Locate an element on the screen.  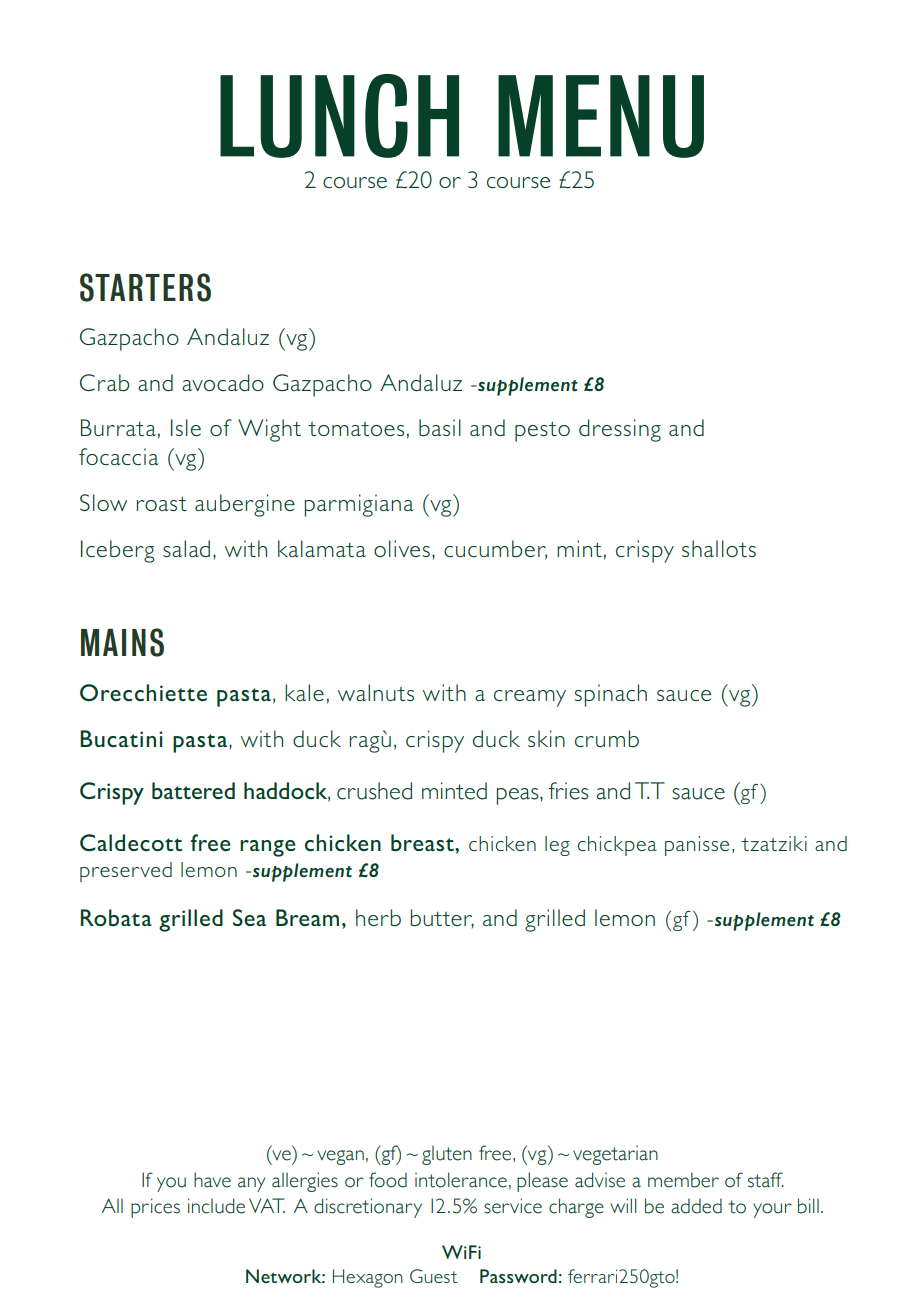
creamy is located at coordinates (530, 698).
